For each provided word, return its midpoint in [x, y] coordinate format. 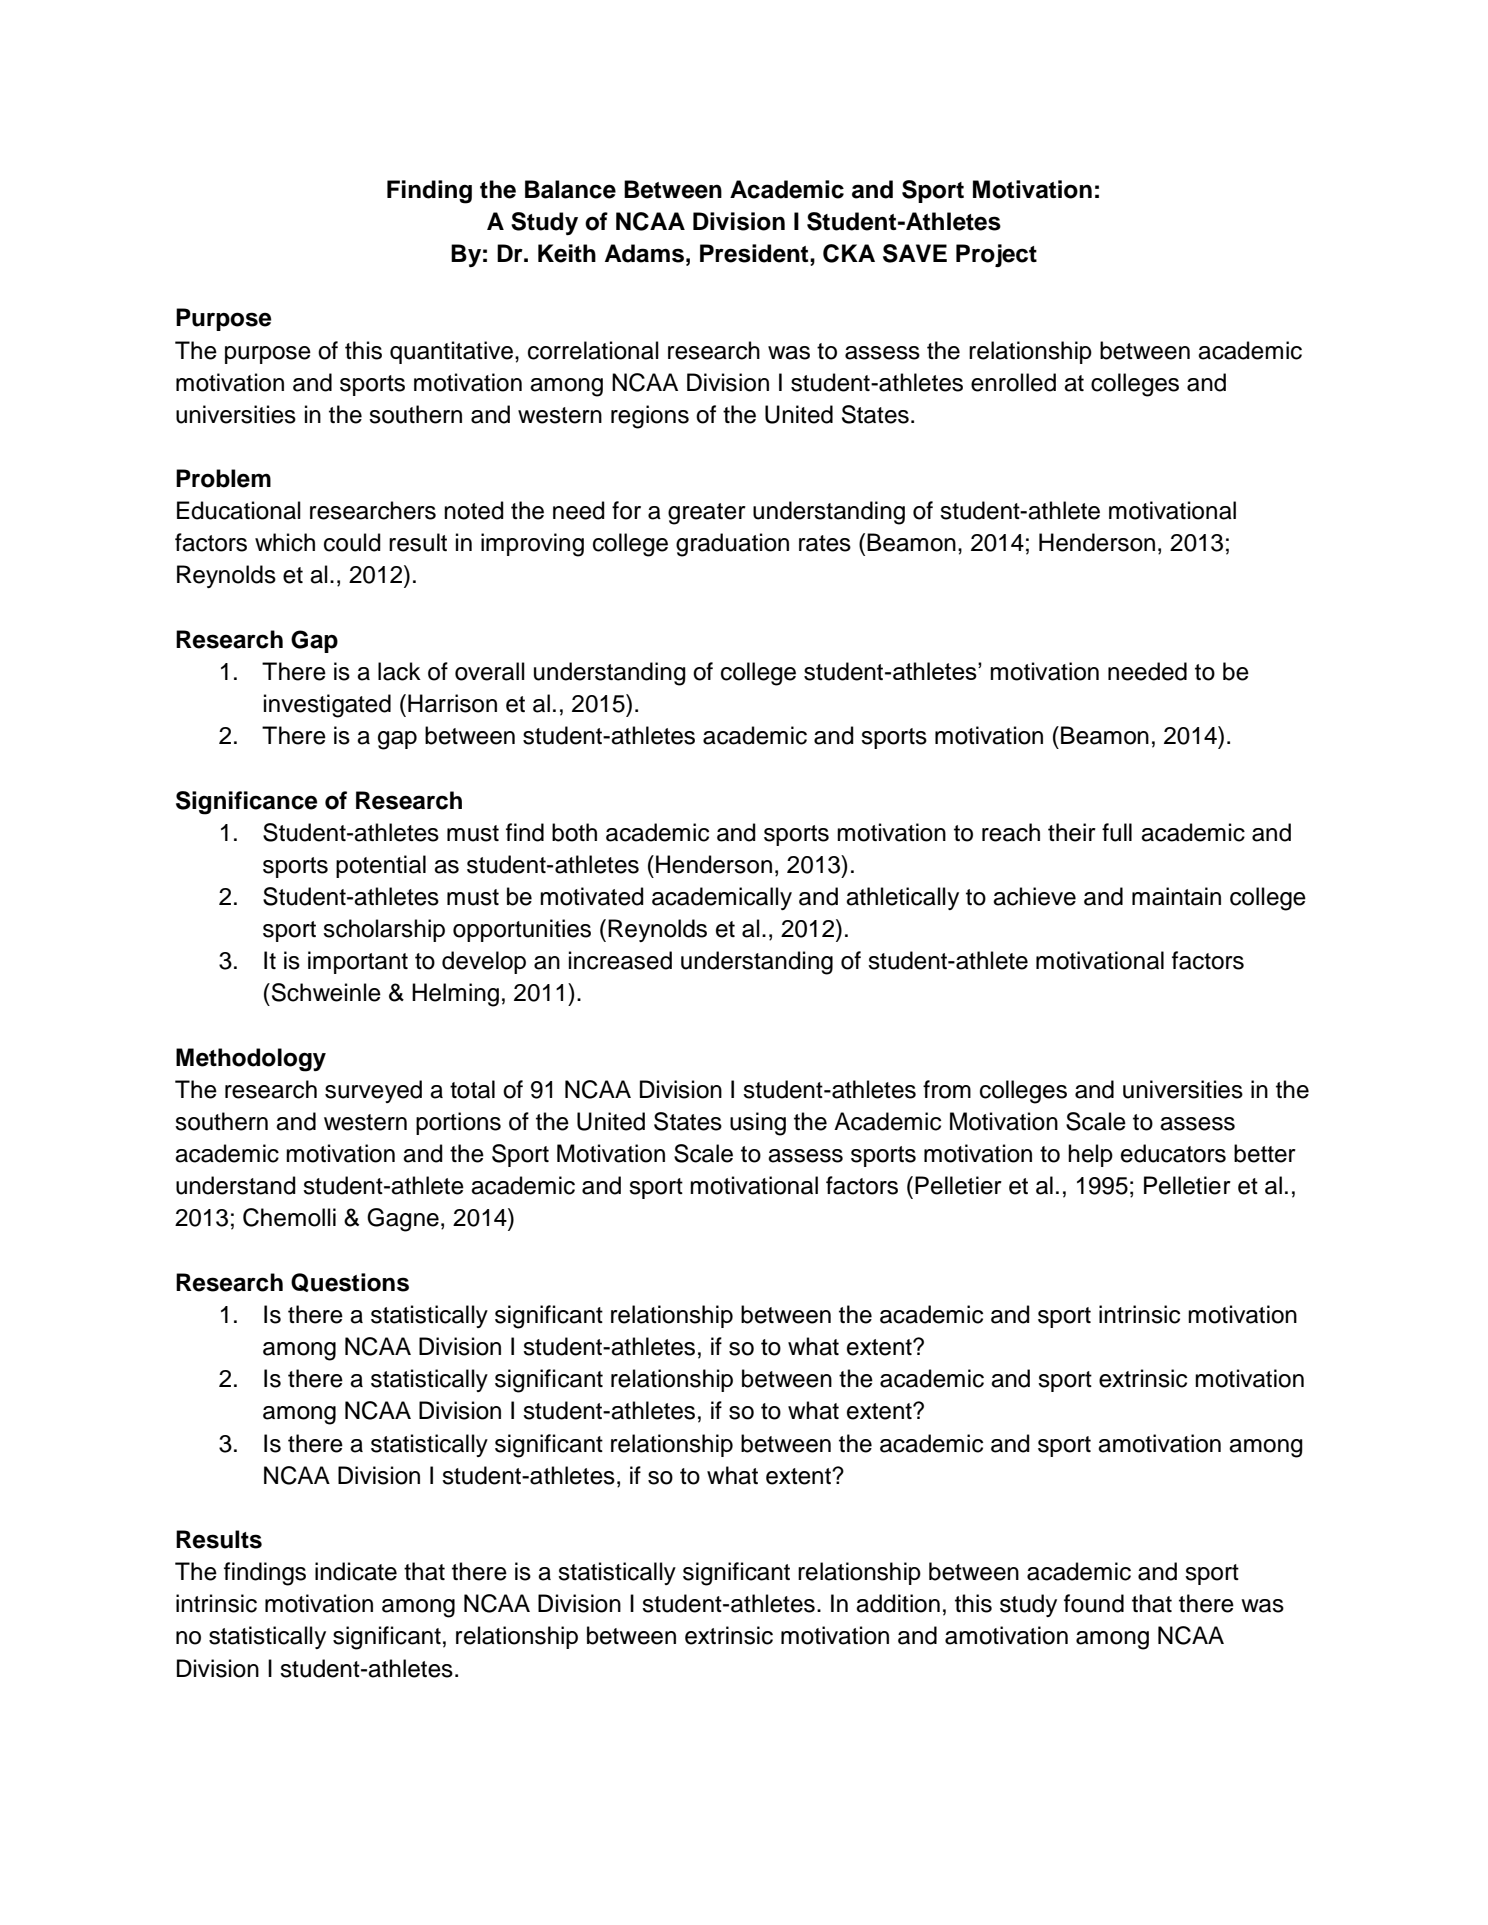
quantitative [451, 352]
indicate [356, 1571]
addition [898, 1603]
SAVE [915, 253]
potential [381, 866]
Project [996, 255]
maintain [1176, 896]
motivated [592, 896]
